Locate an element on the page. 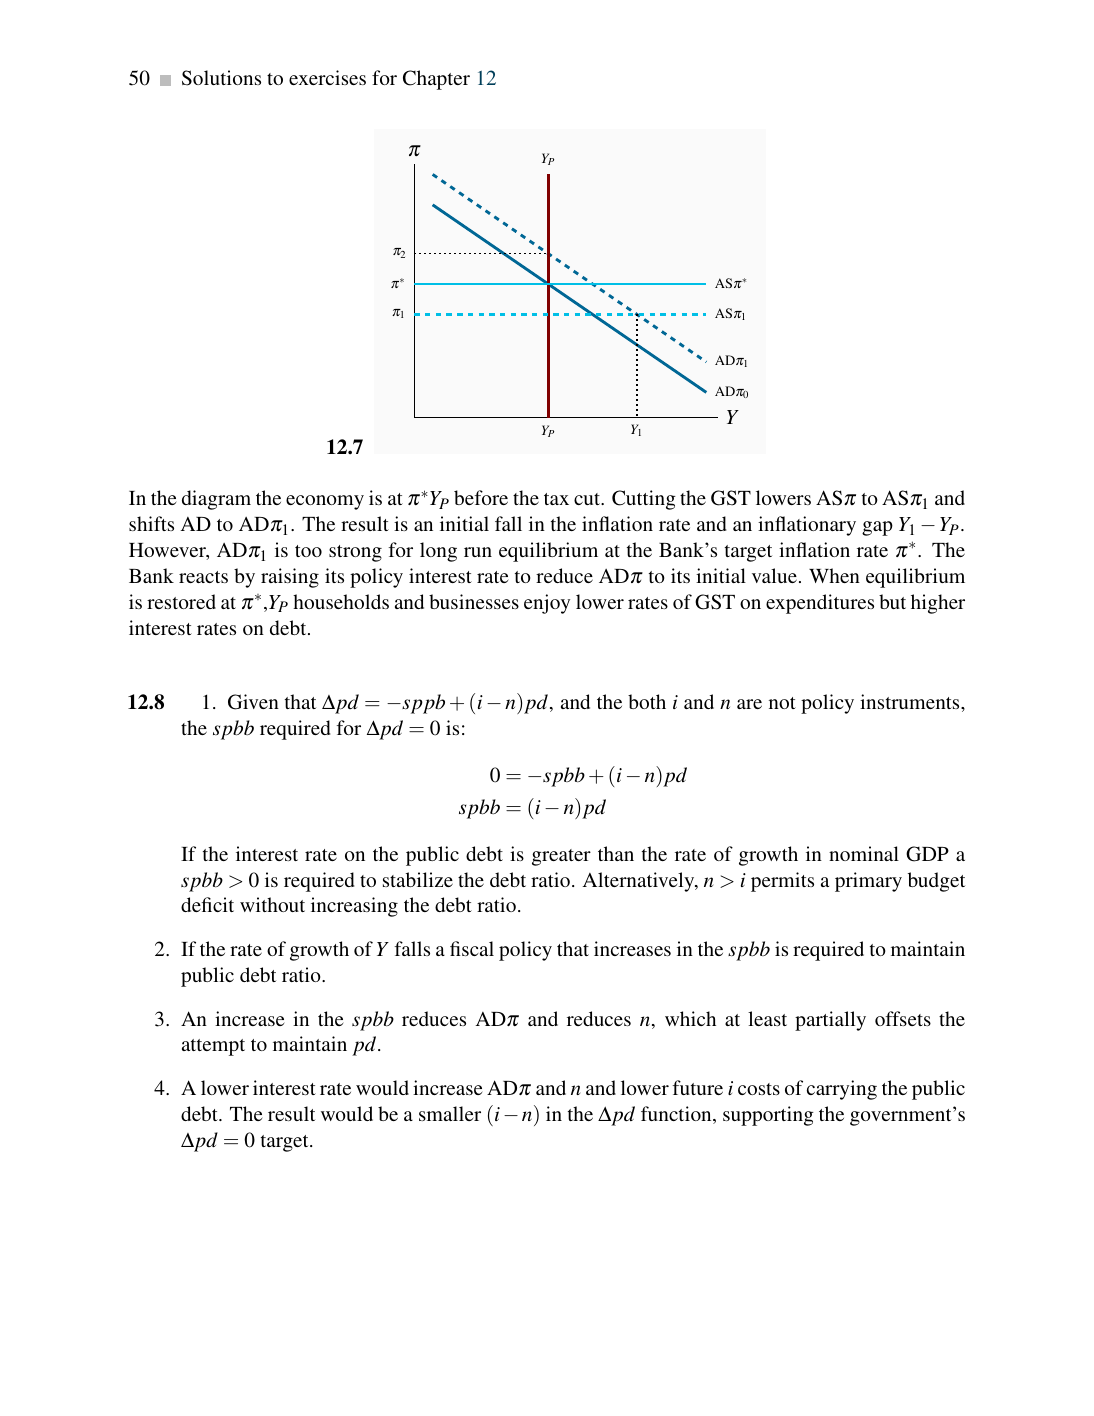 This image has width=1094, height=1416. attempt is located at coordinates (213, 1047).
